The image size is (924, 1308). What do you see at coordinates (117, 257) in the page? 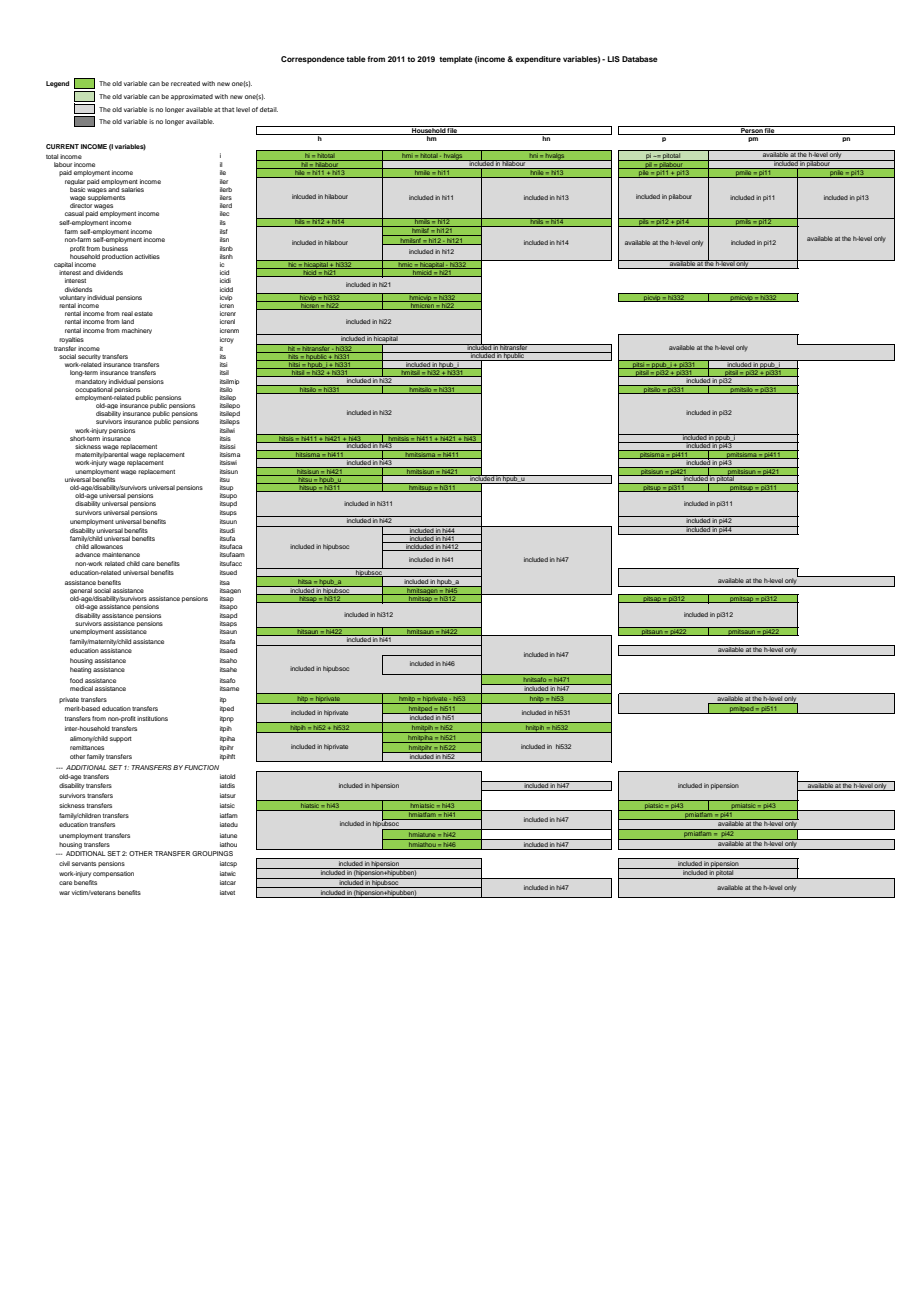
I see `production` at bounding box center [117, 257].
